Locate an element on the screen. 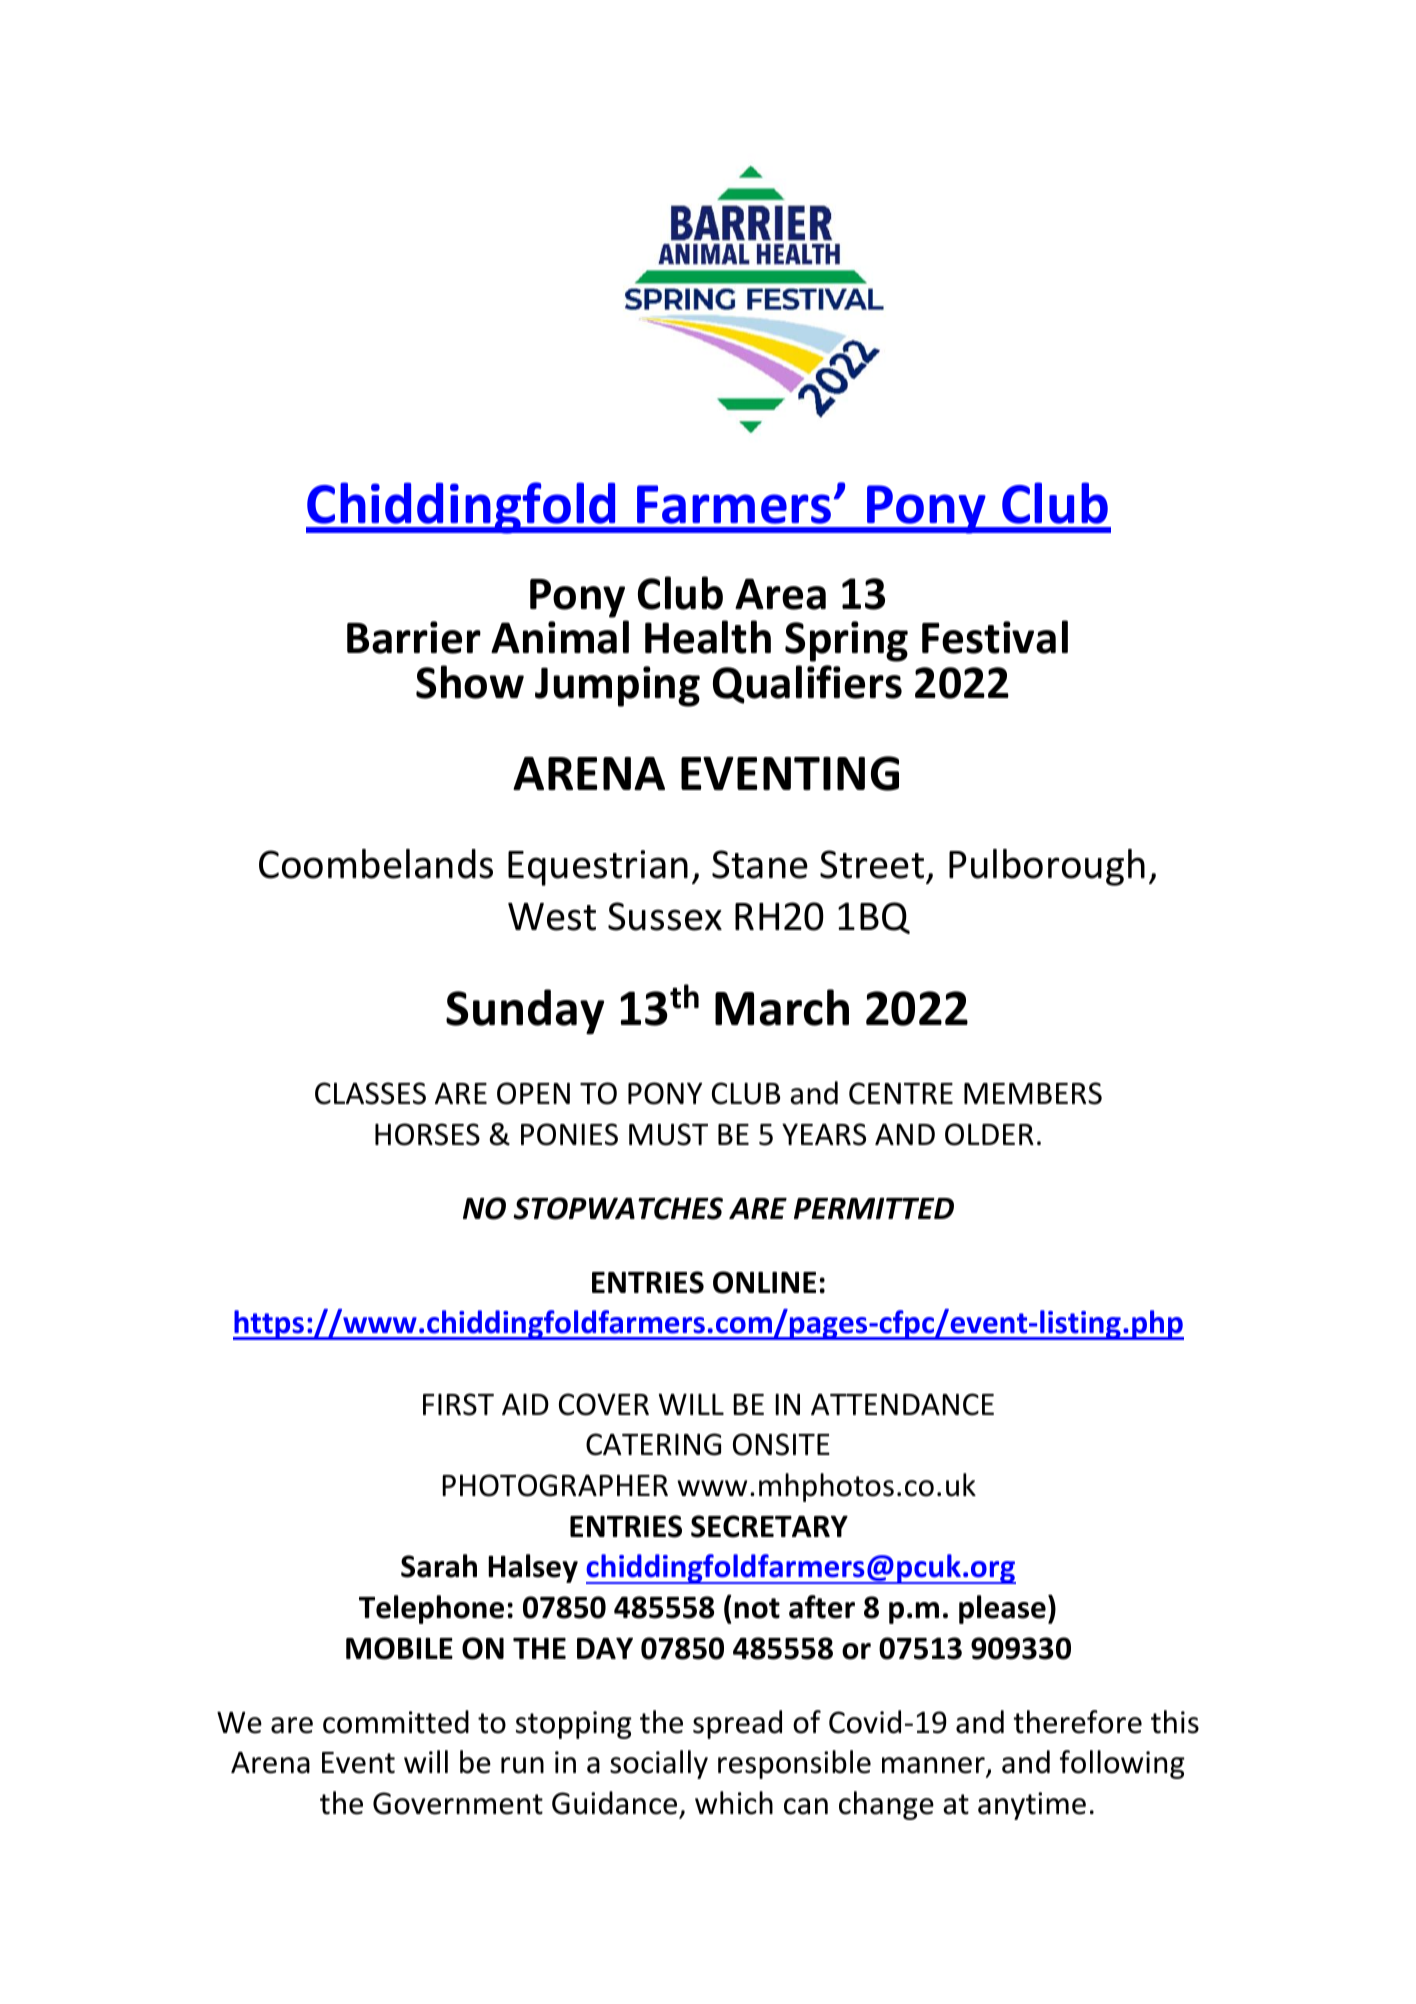  OLDER is located at coordinates (989, 1134).
